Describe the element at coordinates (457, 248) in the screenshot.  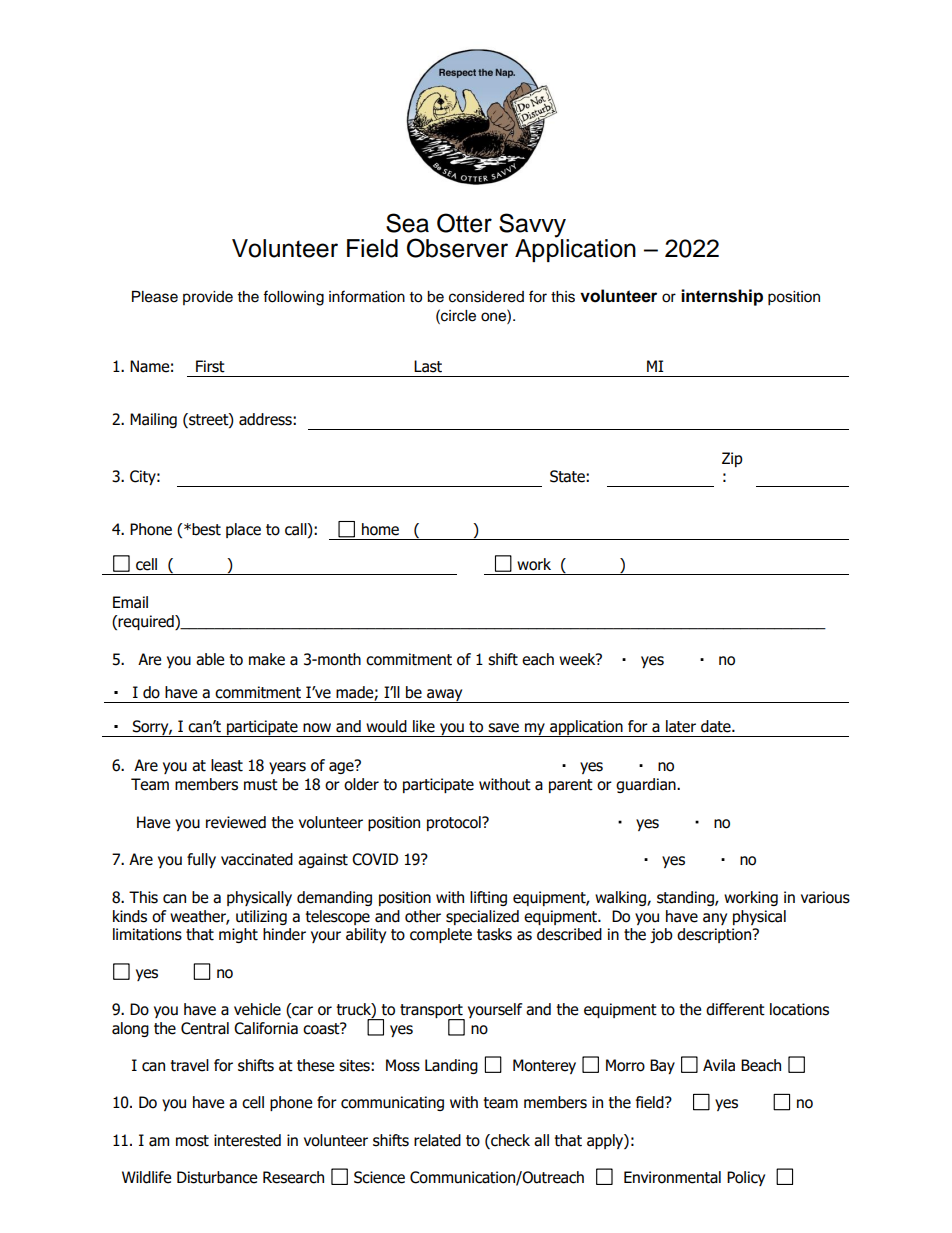
I see `Observer` at that location.
